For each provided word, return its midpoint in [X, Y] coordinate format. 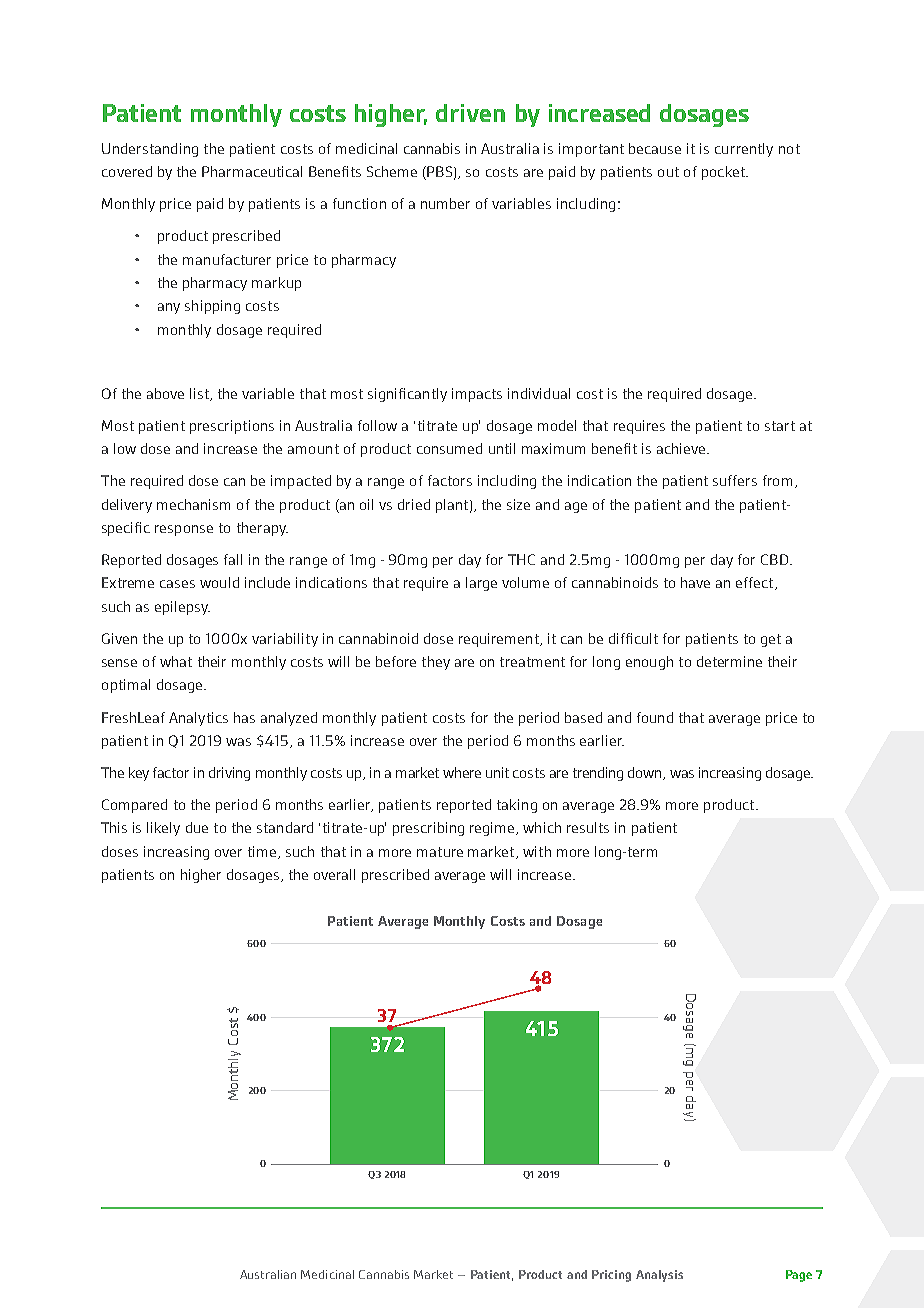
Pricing [611, 1276]
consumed [449, 448]
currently [744, 150]
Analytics [198, 719]
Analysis [659, 1276]
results [588, 827]
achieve [681, 448]
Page [799, 1276]
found [655, 717]
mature [440, 852]
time [263, 852]
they [436, 663]
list [200, 394]
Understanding [150, 150]
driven [470, 113]
